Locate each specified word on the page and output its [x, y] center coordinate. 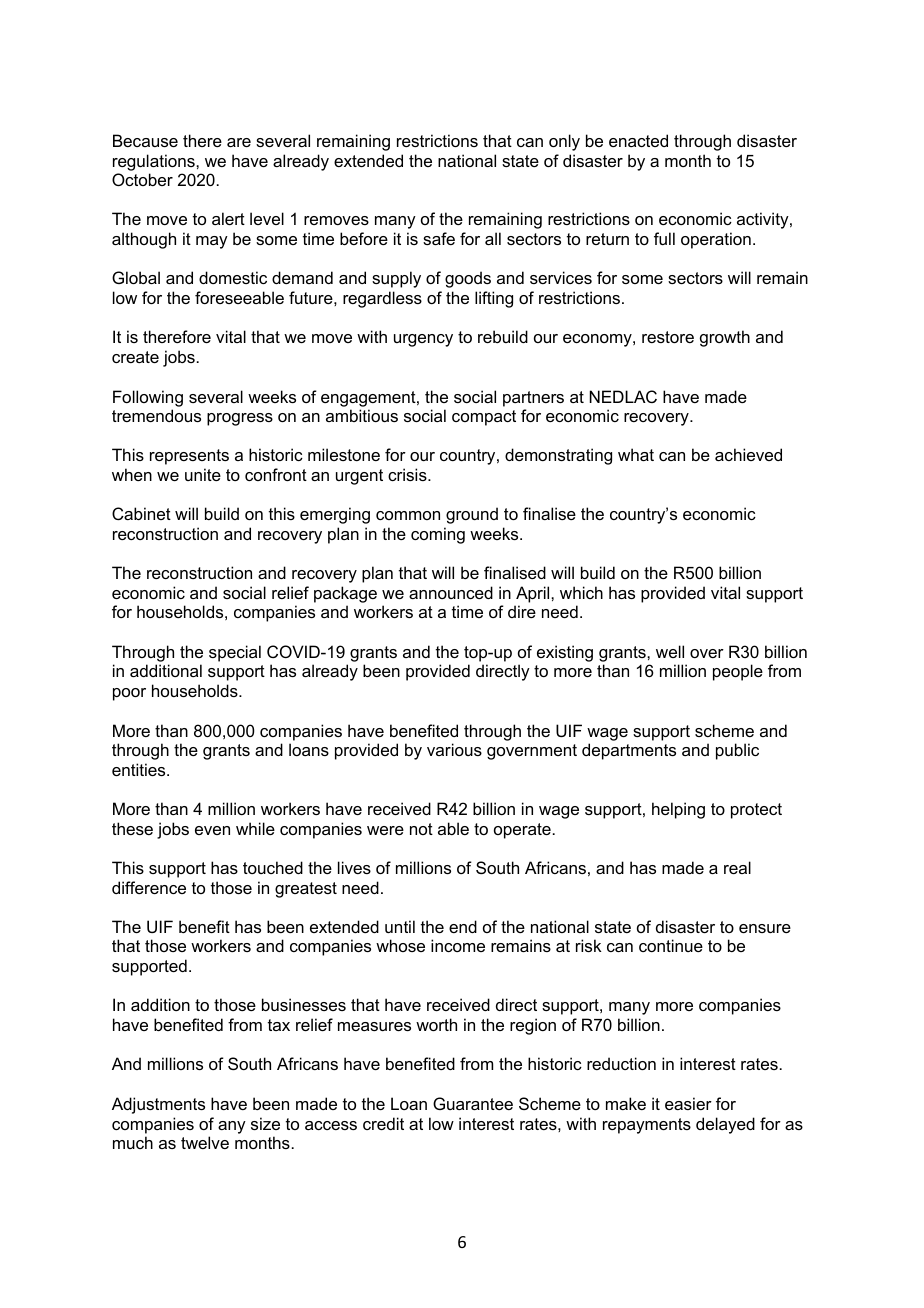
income [458, 945]
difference [149, 887]
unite [203, 474]
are [239, 142]
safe [439, 238]
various [454, 749]
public [737, 751]
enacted [638, 140]
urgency [423, 340]
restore [668, 337]
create [135, 357]
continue [671, 945]
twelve [205, 1142]
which [581, 592]
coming [438, 535]
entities [140, 769]
